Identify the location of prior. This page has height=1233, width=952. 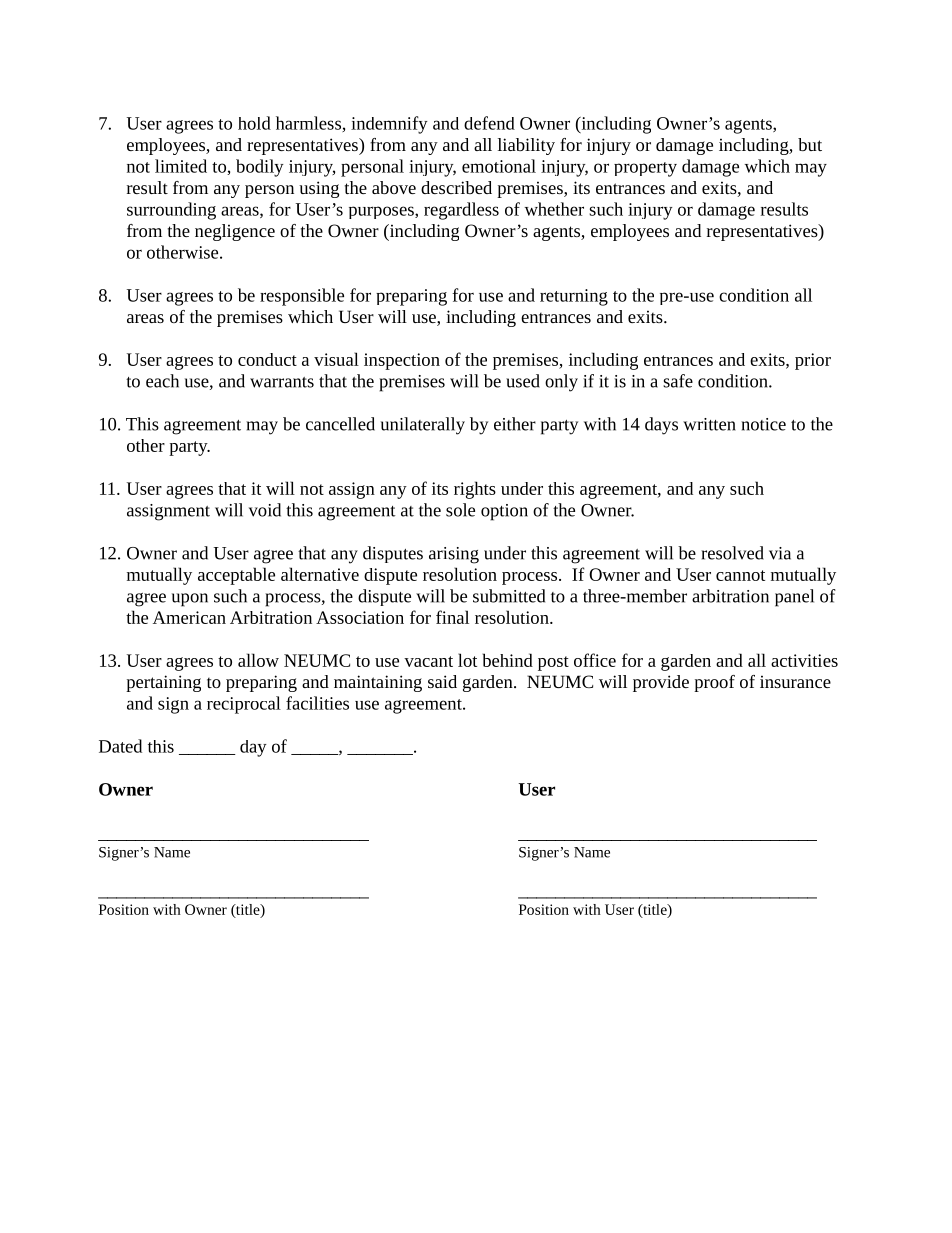
(813, 361).
